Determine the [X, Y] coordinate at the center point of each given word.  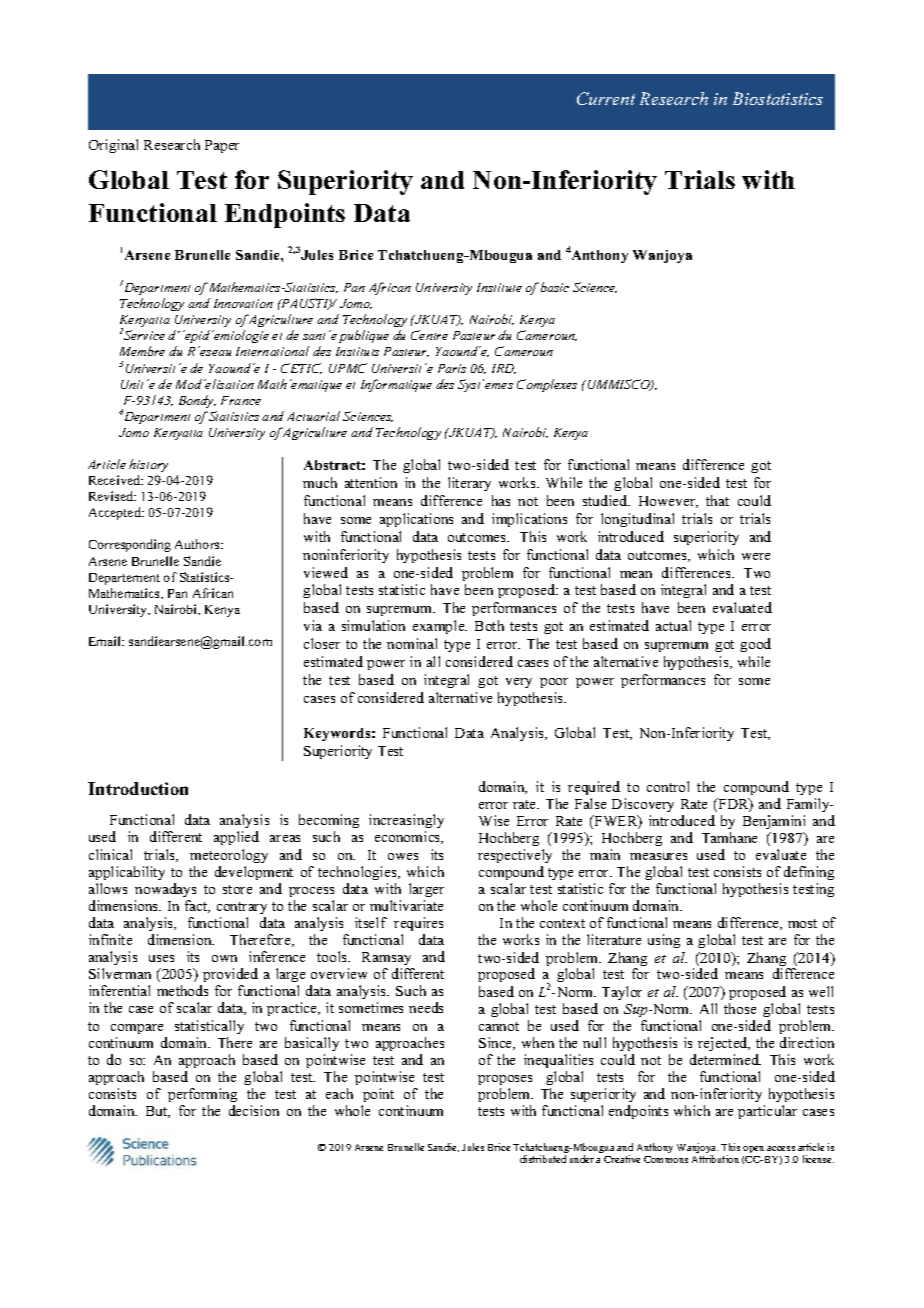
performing [202, 1095]
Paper [222, 146]
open [753, 1149]
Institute [499, 287]
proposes [505, 1080]
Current [606, 98]
